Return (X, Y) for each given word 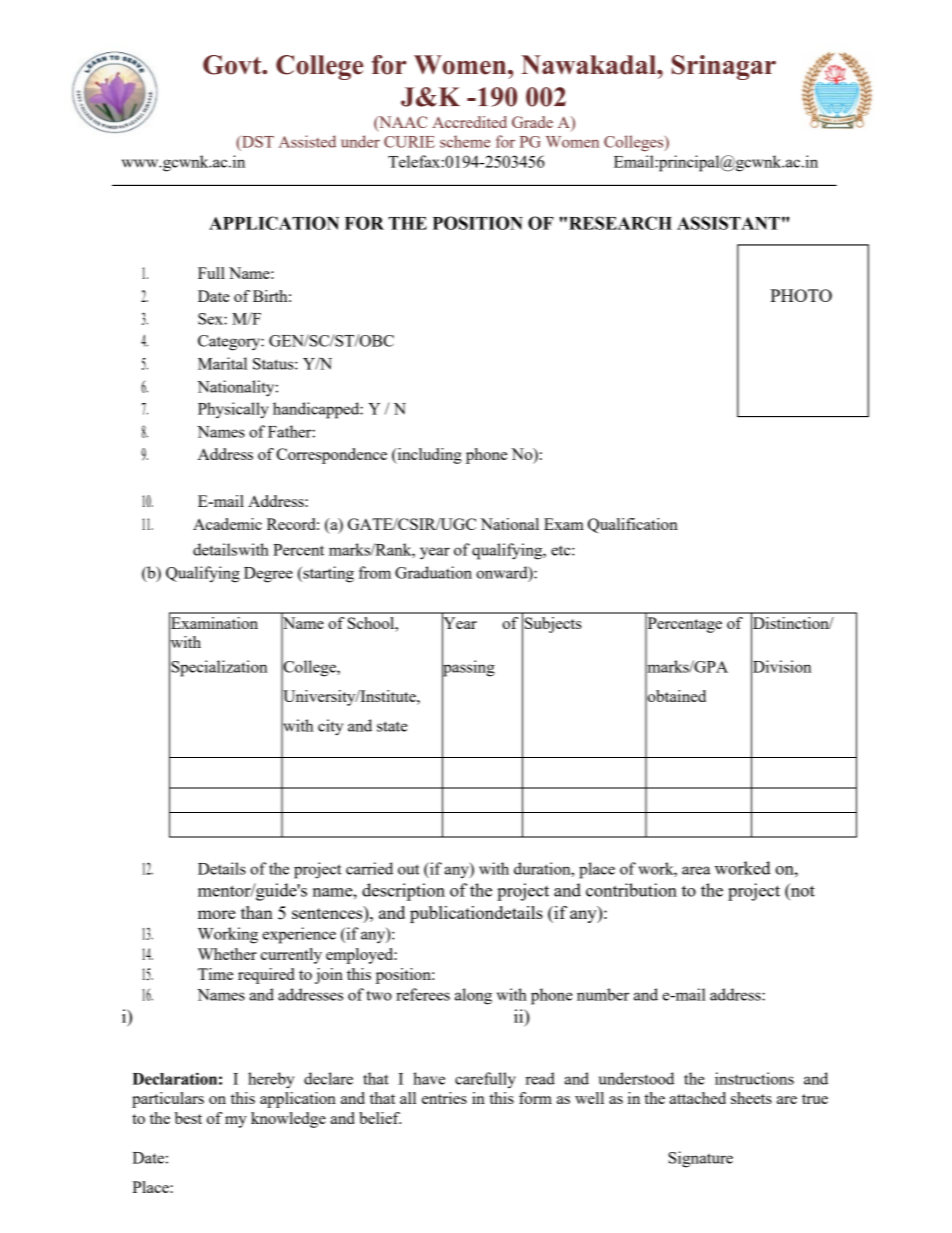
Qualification (633, 525)
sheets (751, 1098)
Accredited (469, 122)
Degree (268, 575)
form (535, 1098)
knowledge (288, 1120)
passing (468, 668)
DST (257, 142)
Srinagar (724, 67)
